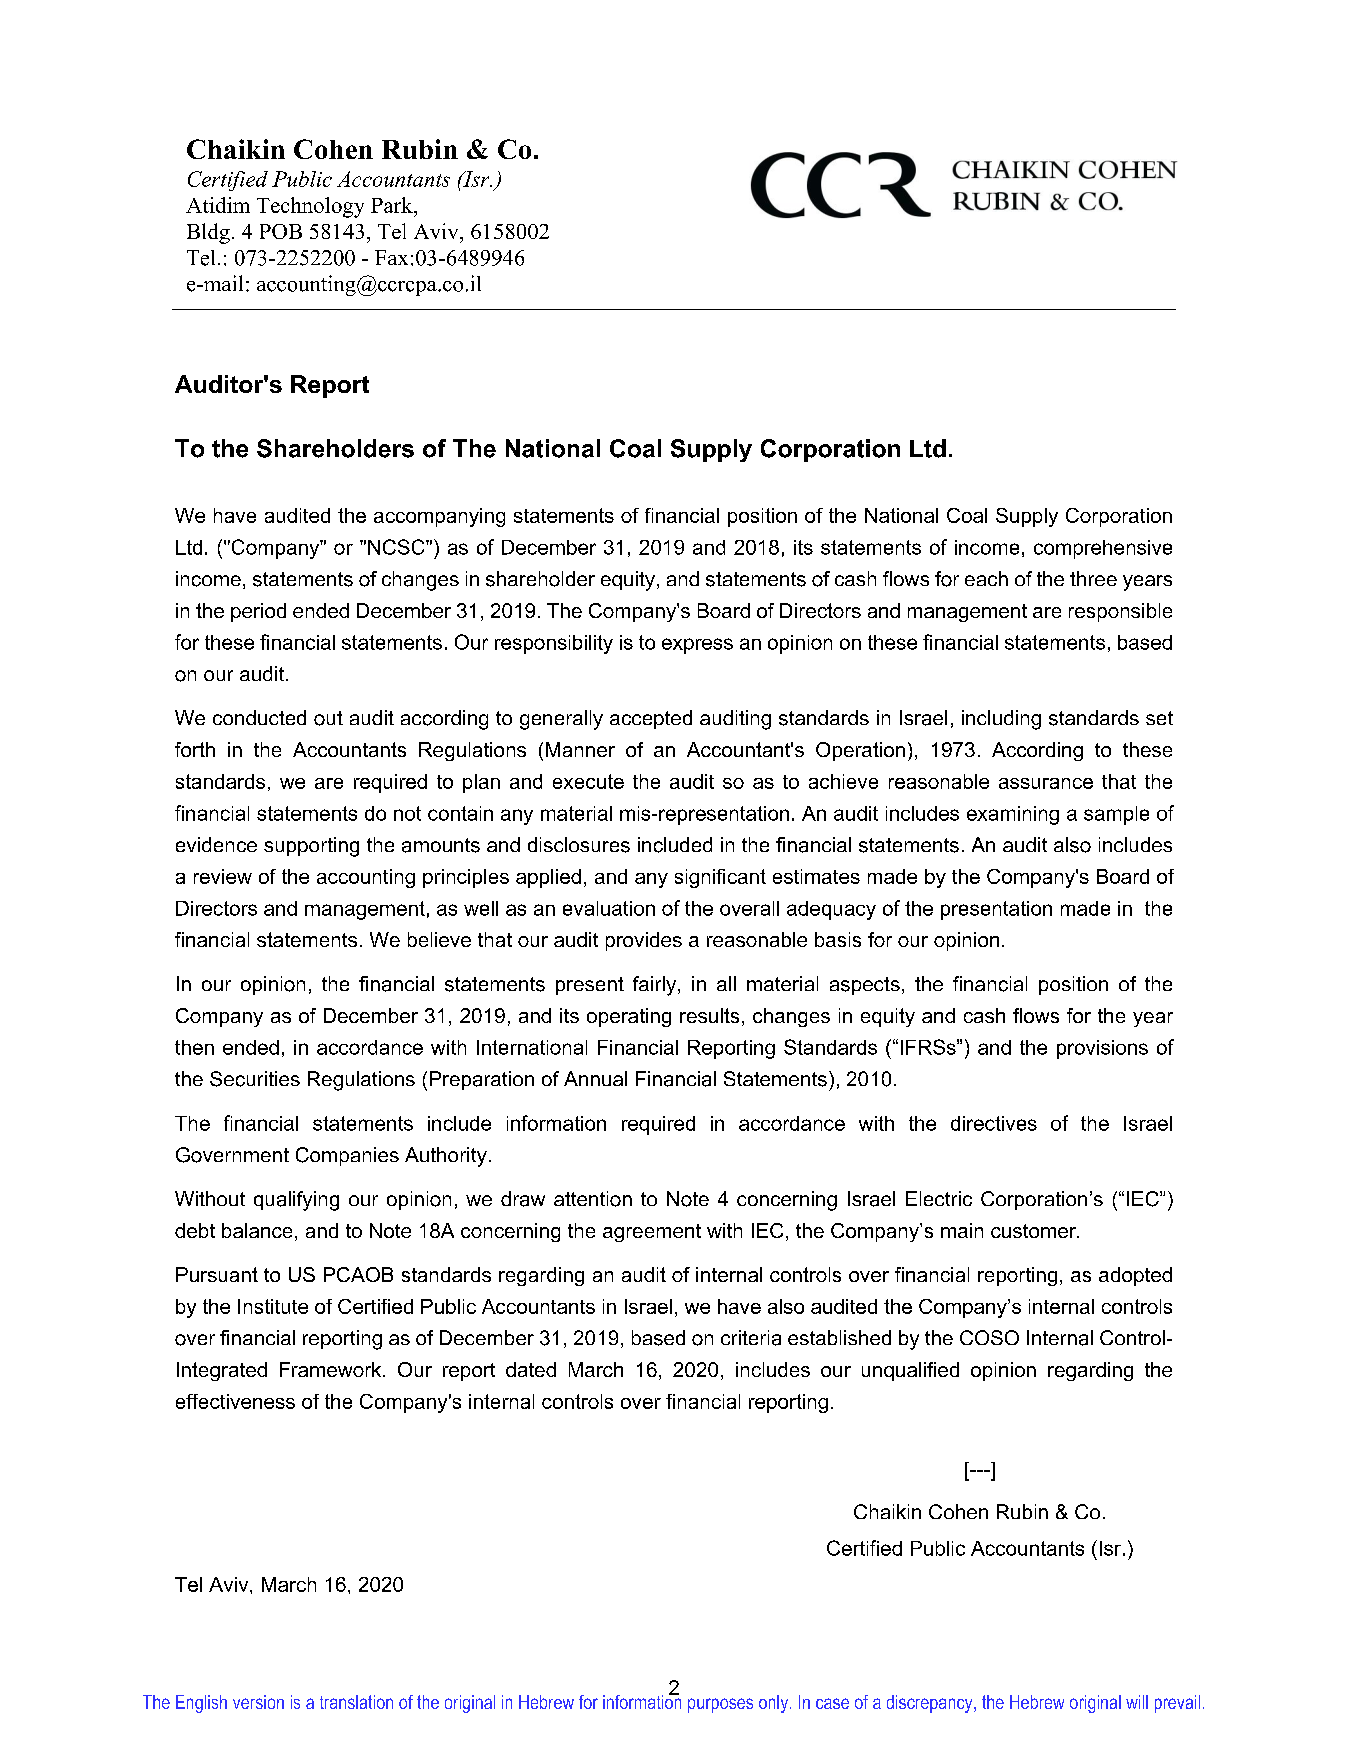 This screenshot has width=1348, height=1745. What do you see at coordinates (1102, 1049) in the screenshot?
I see `provisions` at bounding box center [1102, 1049].
